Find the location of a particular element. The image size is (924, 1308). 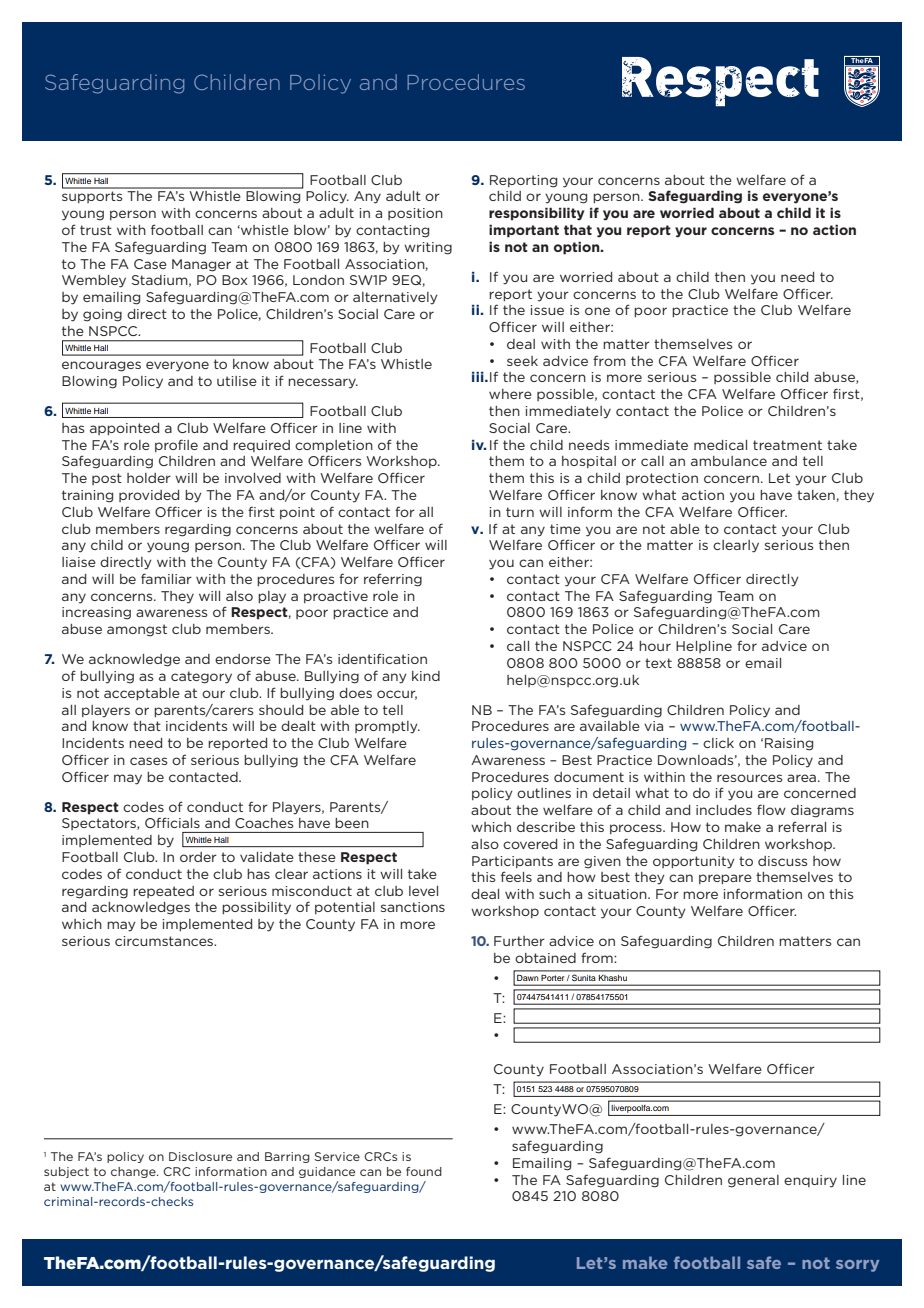

trust is located at coordinates (96, 230).
